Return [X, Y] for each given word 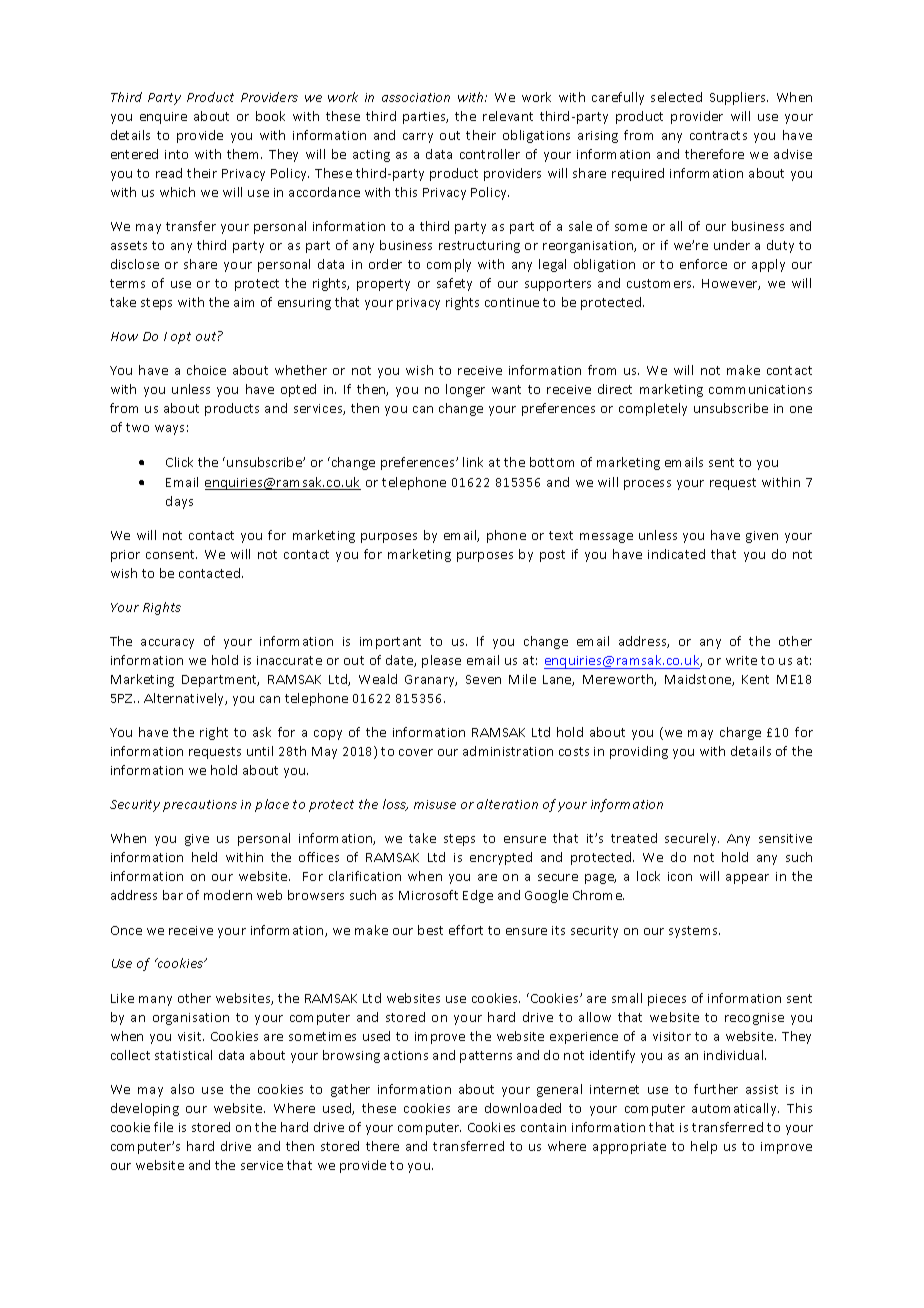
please [441, 661]
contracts [718, 135]
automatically [735, 1109]
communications [760, 389]
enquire [163, 118]
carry [418, 138]
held [204, 857]
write [741, 660]
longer [465, 390]
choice [206, 370]
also [182, 1089]
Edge [478, 896]
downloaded [523, 1108]
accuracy [167, 644]
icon [680, 876]
